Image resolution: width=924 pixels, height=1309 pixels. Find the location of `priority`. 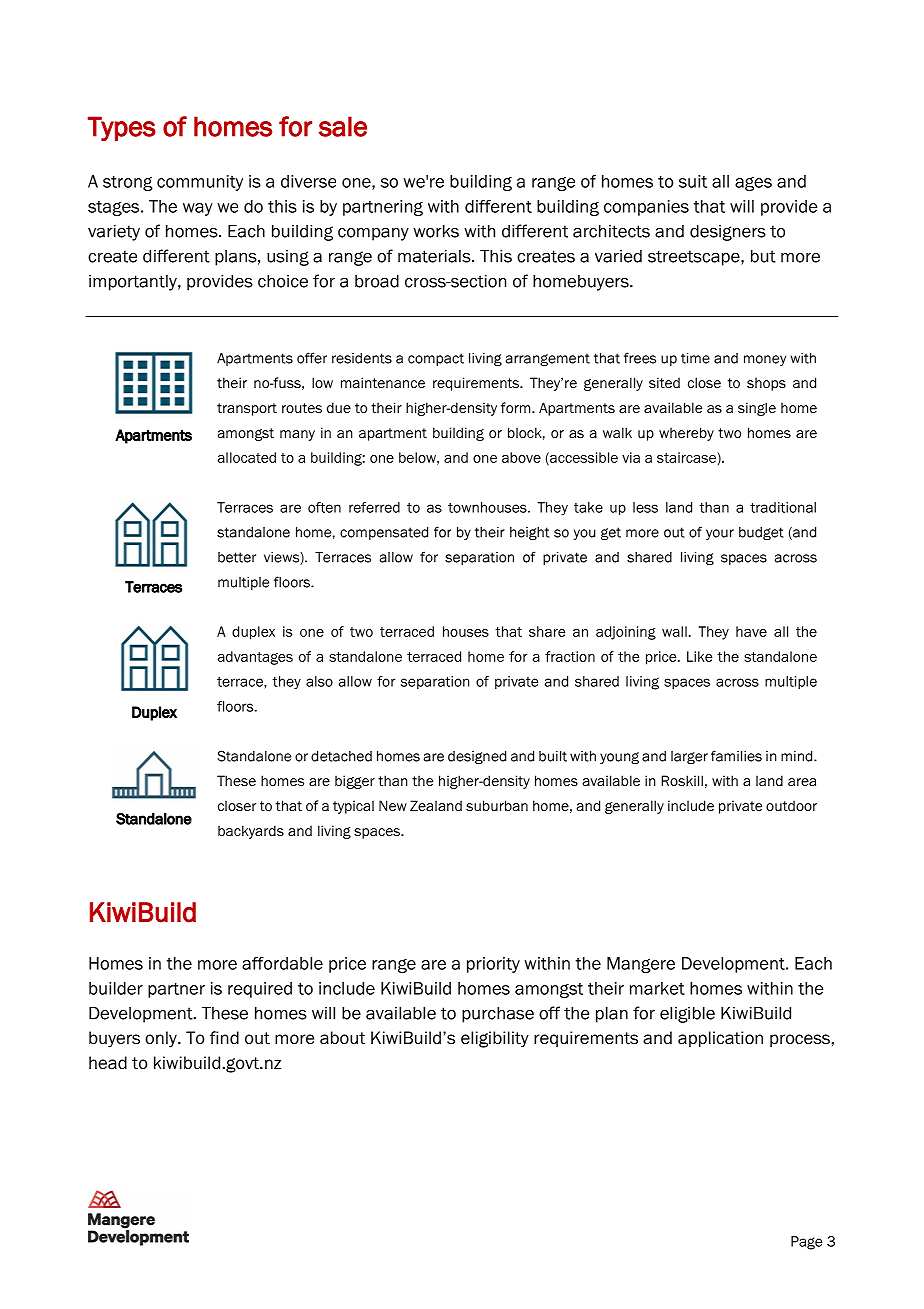

priority is located at coordinates (493, 965).
